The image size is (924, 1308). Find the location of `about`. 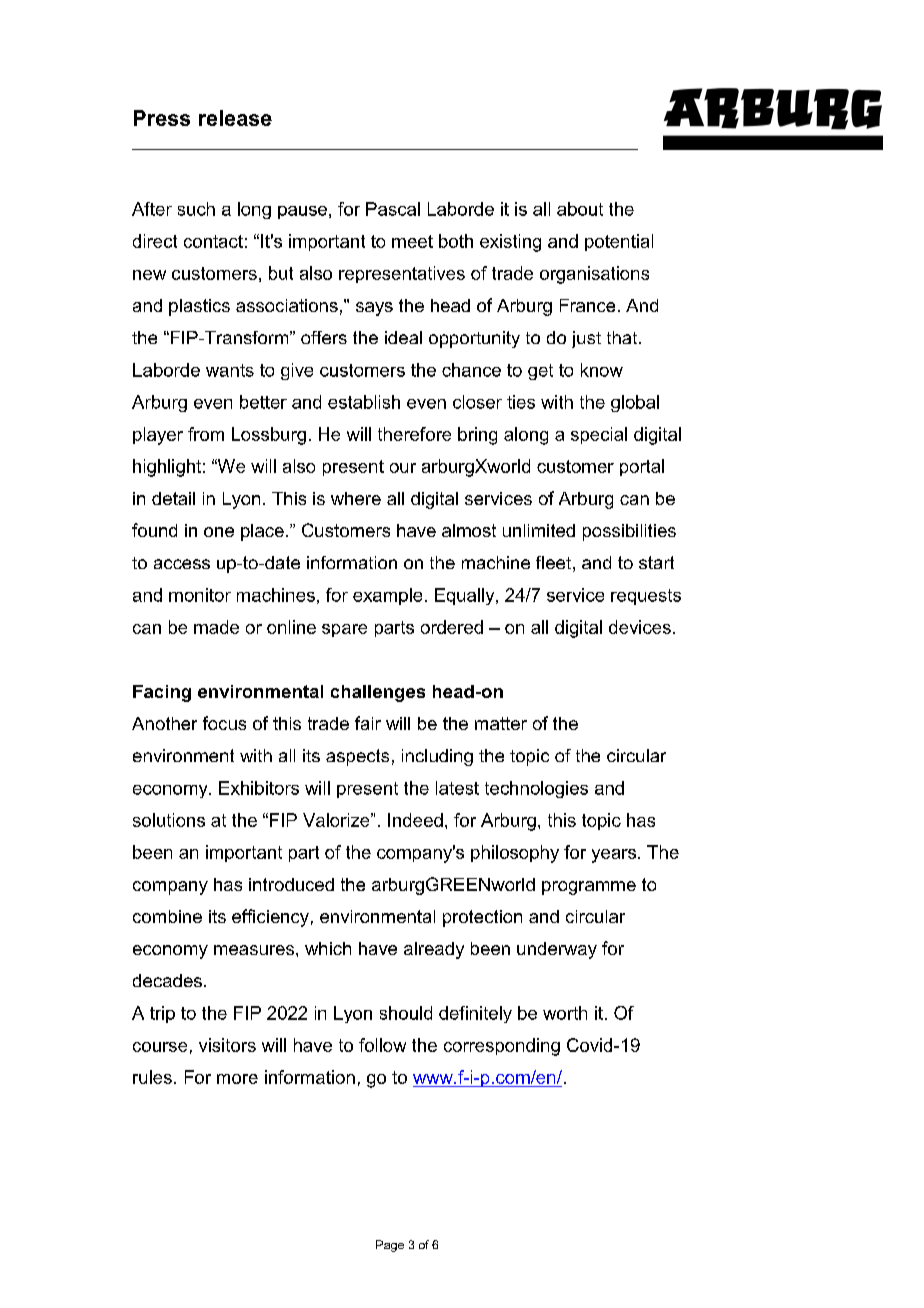

about is located at coordinates (580, 209).
